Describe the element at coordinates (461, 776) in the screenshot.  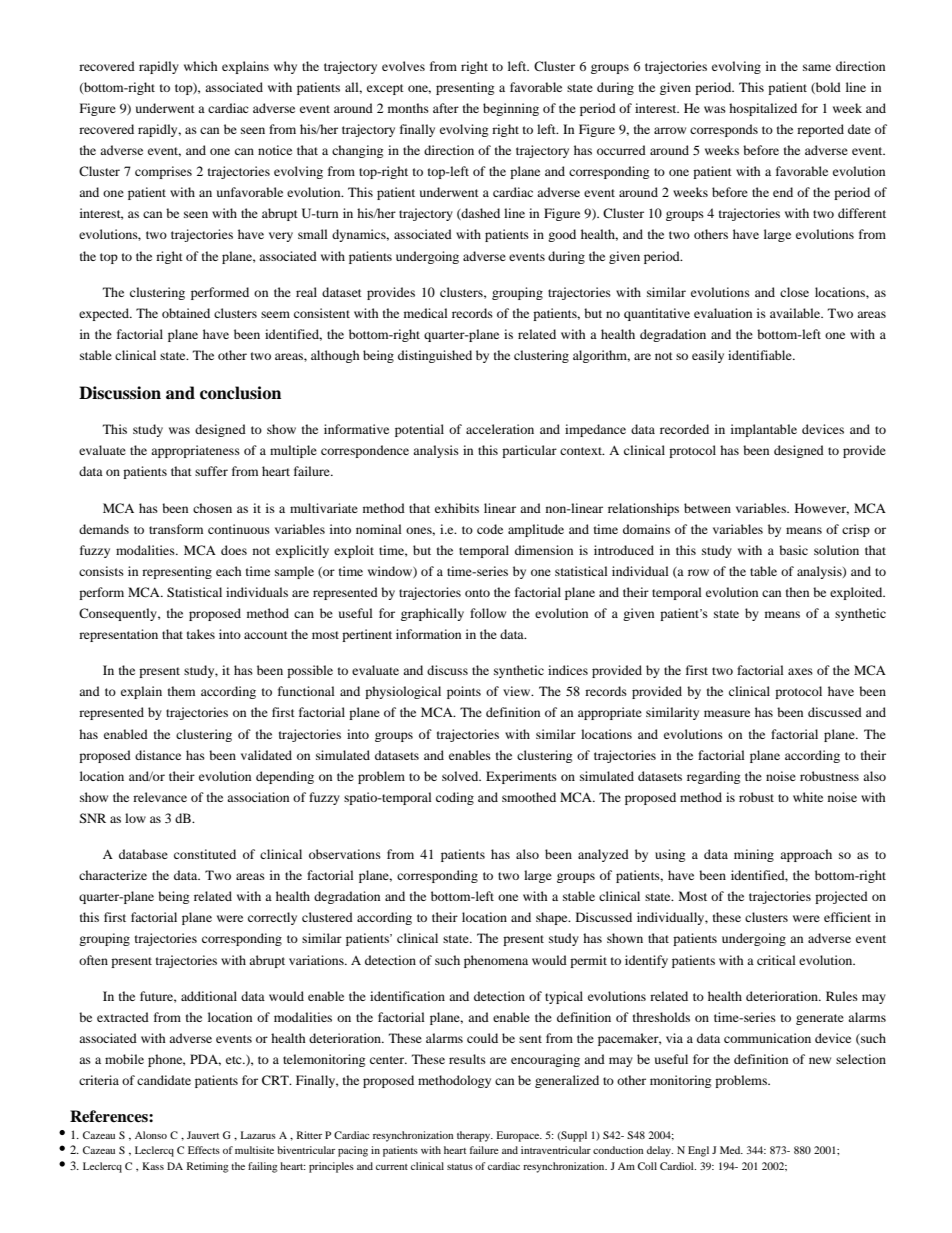
I see `solved` at that location.
